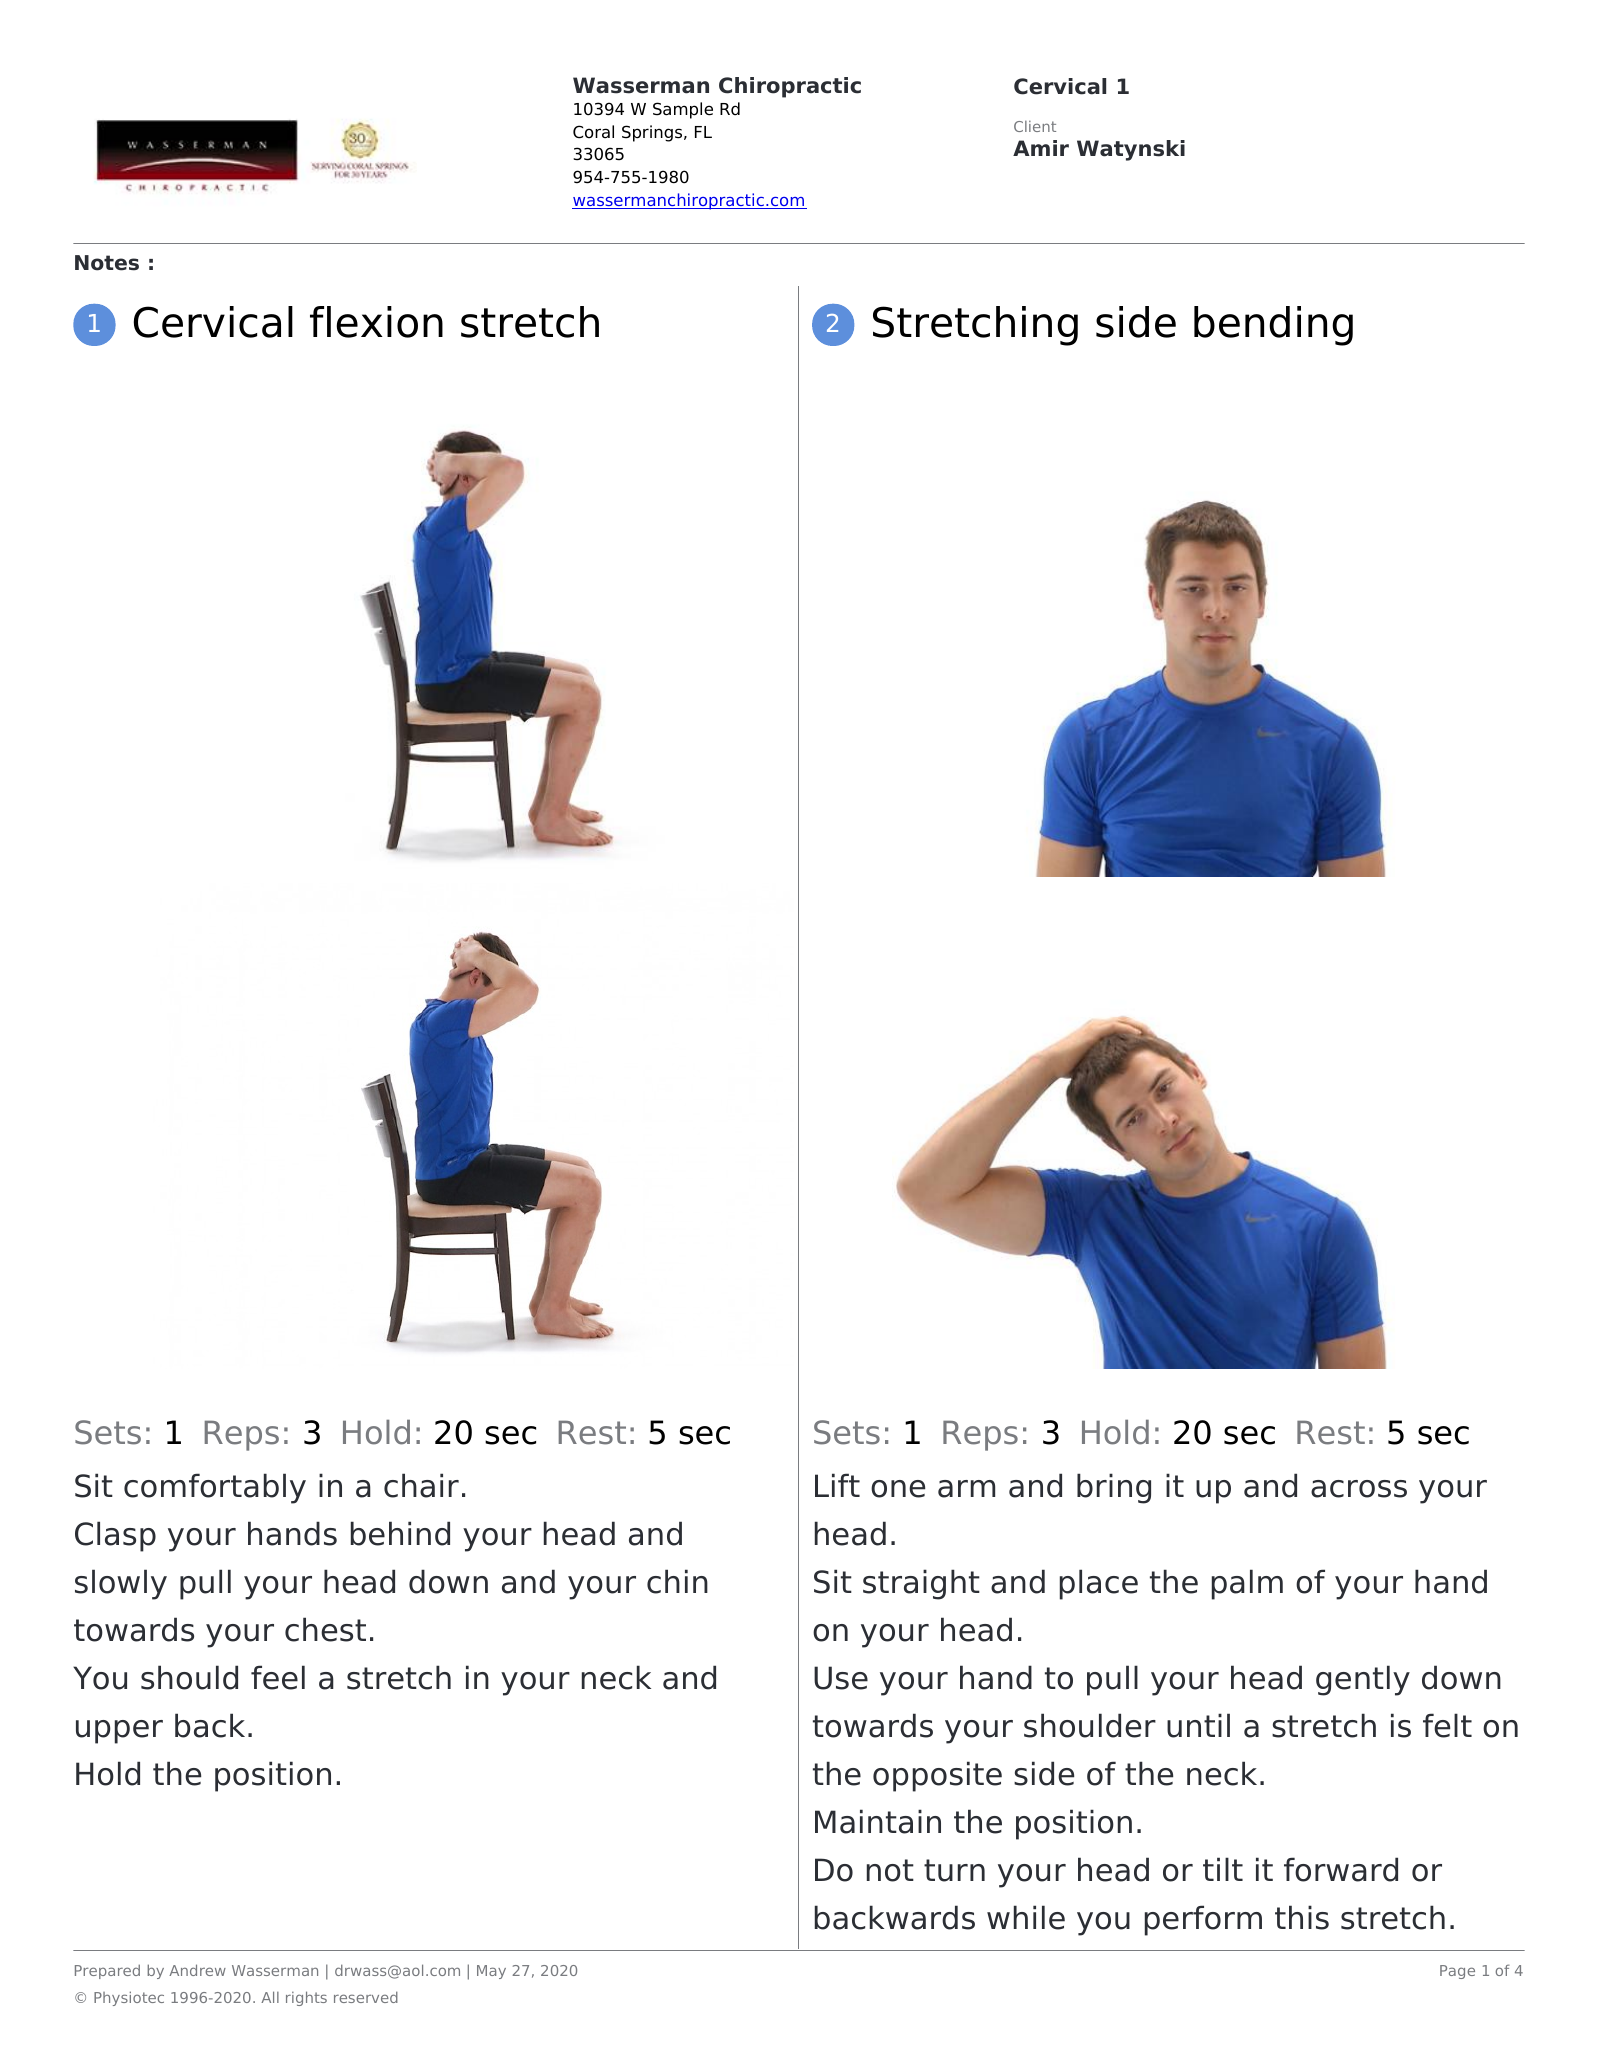 This page has width=1598, height=2068. I want to click on Maintain, so click(878, 1821).
